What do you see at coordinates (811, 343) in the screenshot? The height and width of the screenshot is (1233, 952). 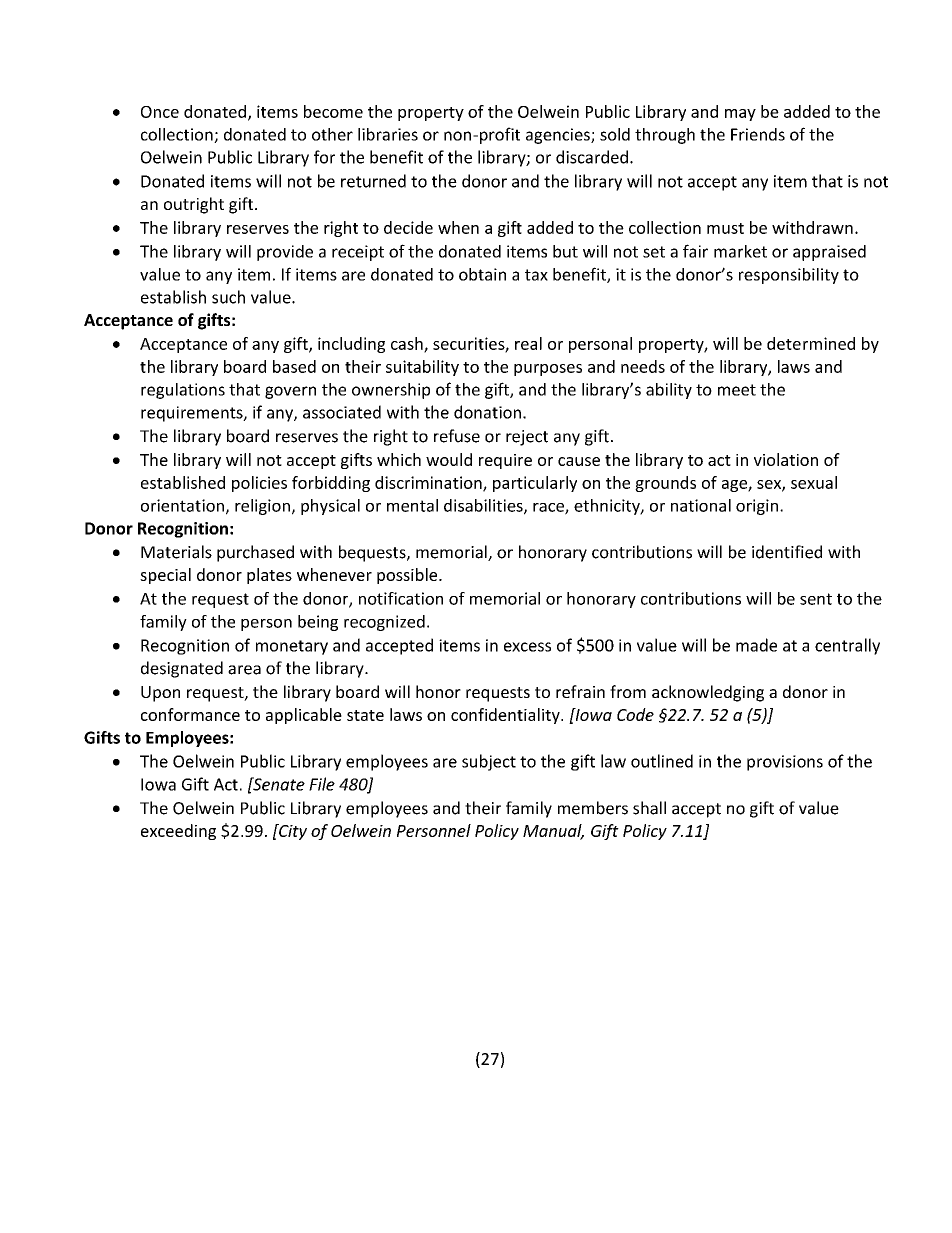 I see `determined` at bounding box center [811, 343].
